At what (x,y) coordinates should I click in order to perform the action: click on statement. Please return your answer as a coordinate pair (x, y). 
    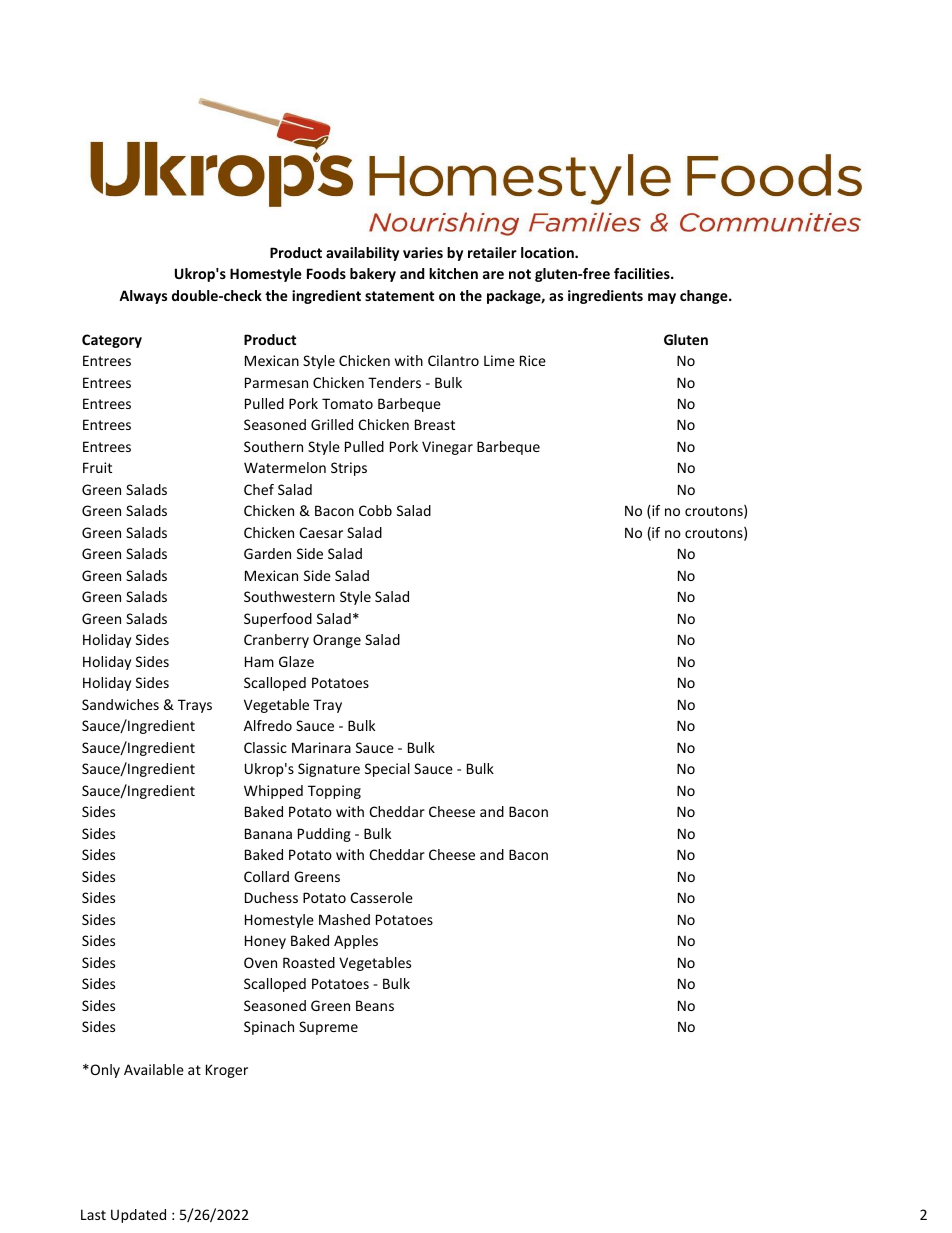
    Looking at the image, I should click on (399, 296).
